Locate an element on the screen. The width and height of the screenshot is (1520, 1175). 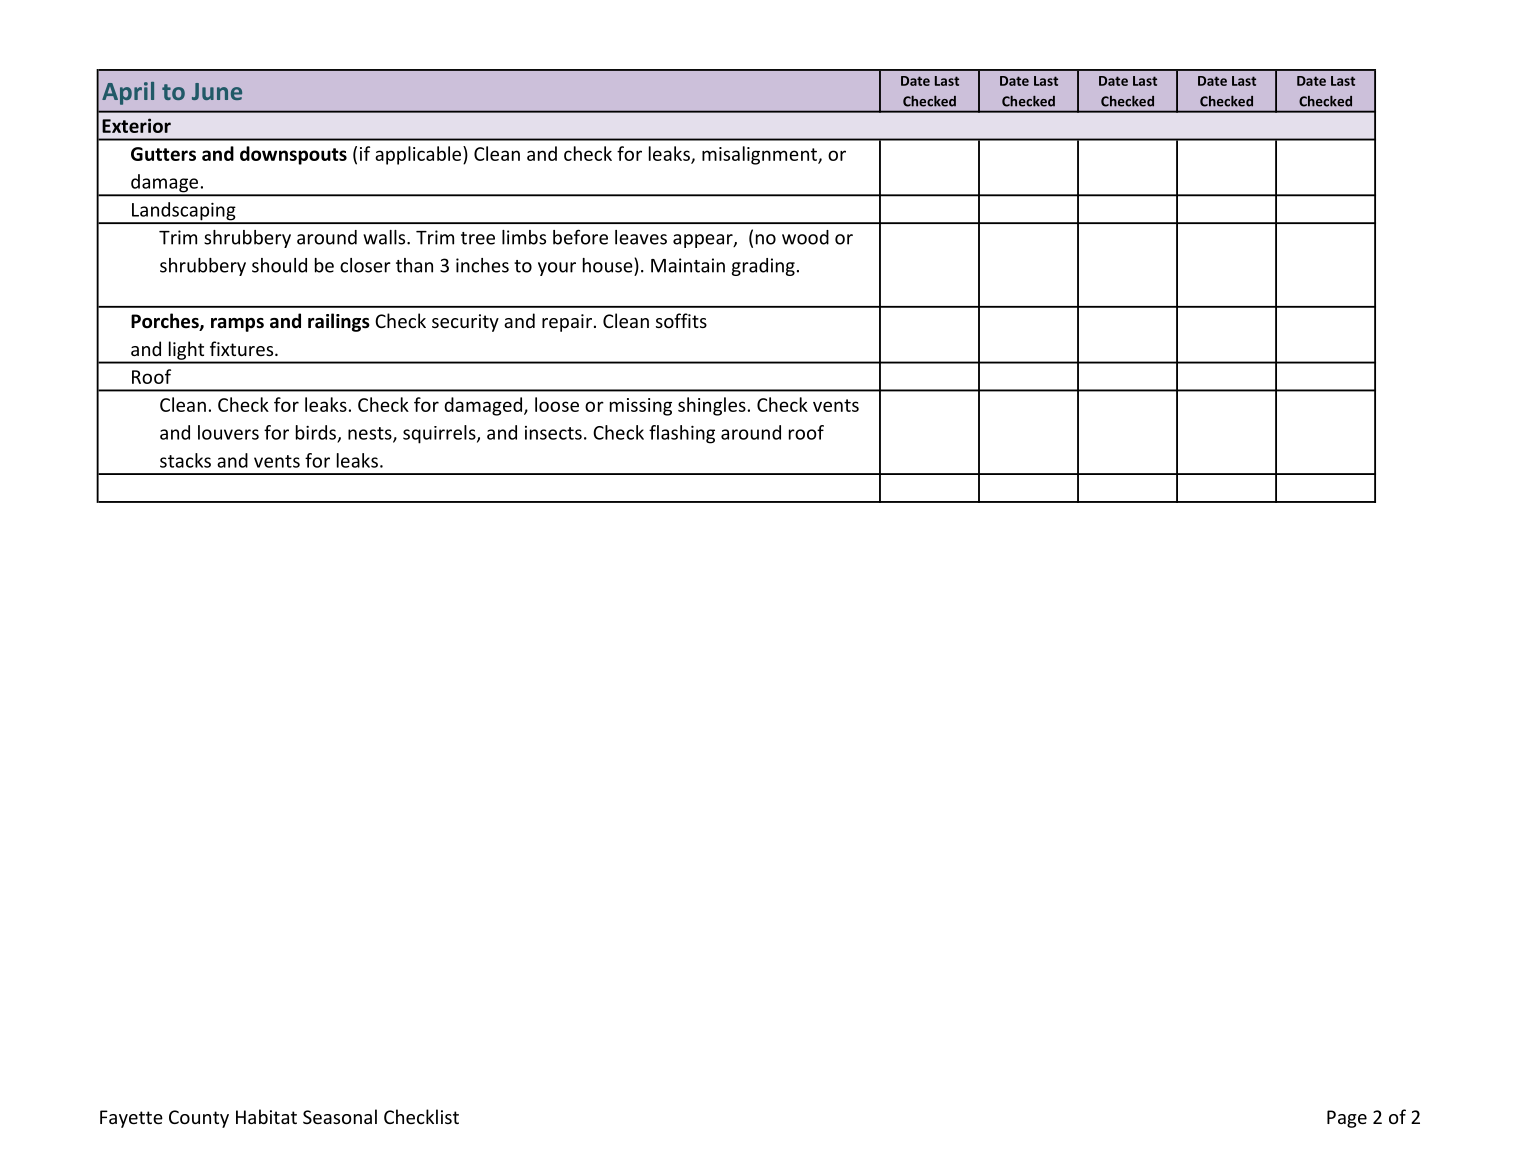
misalignment is located at coordinates (760, 155).
